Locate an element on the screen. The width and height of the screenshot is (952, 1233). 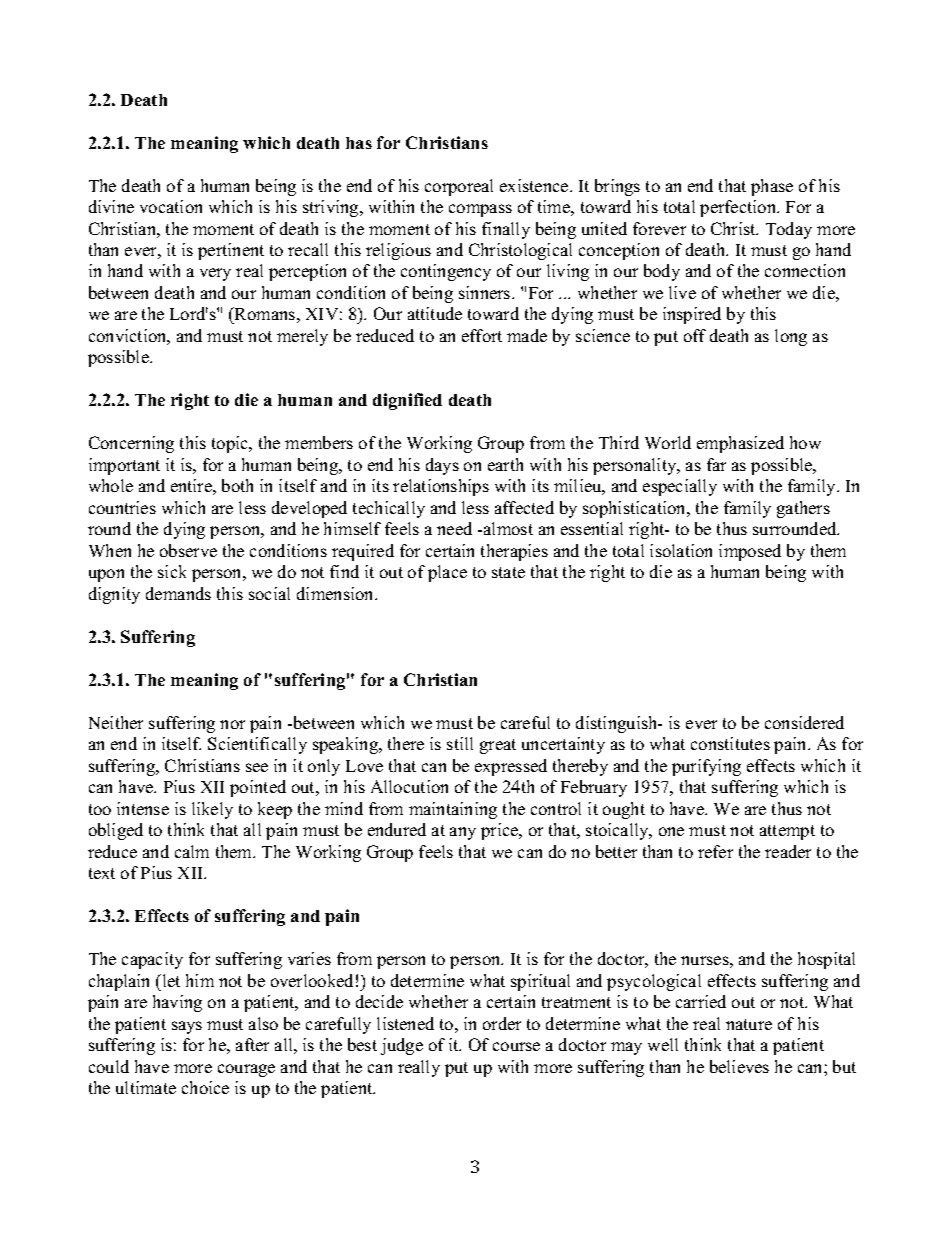
choice is located at coordinates (205, 1087).
